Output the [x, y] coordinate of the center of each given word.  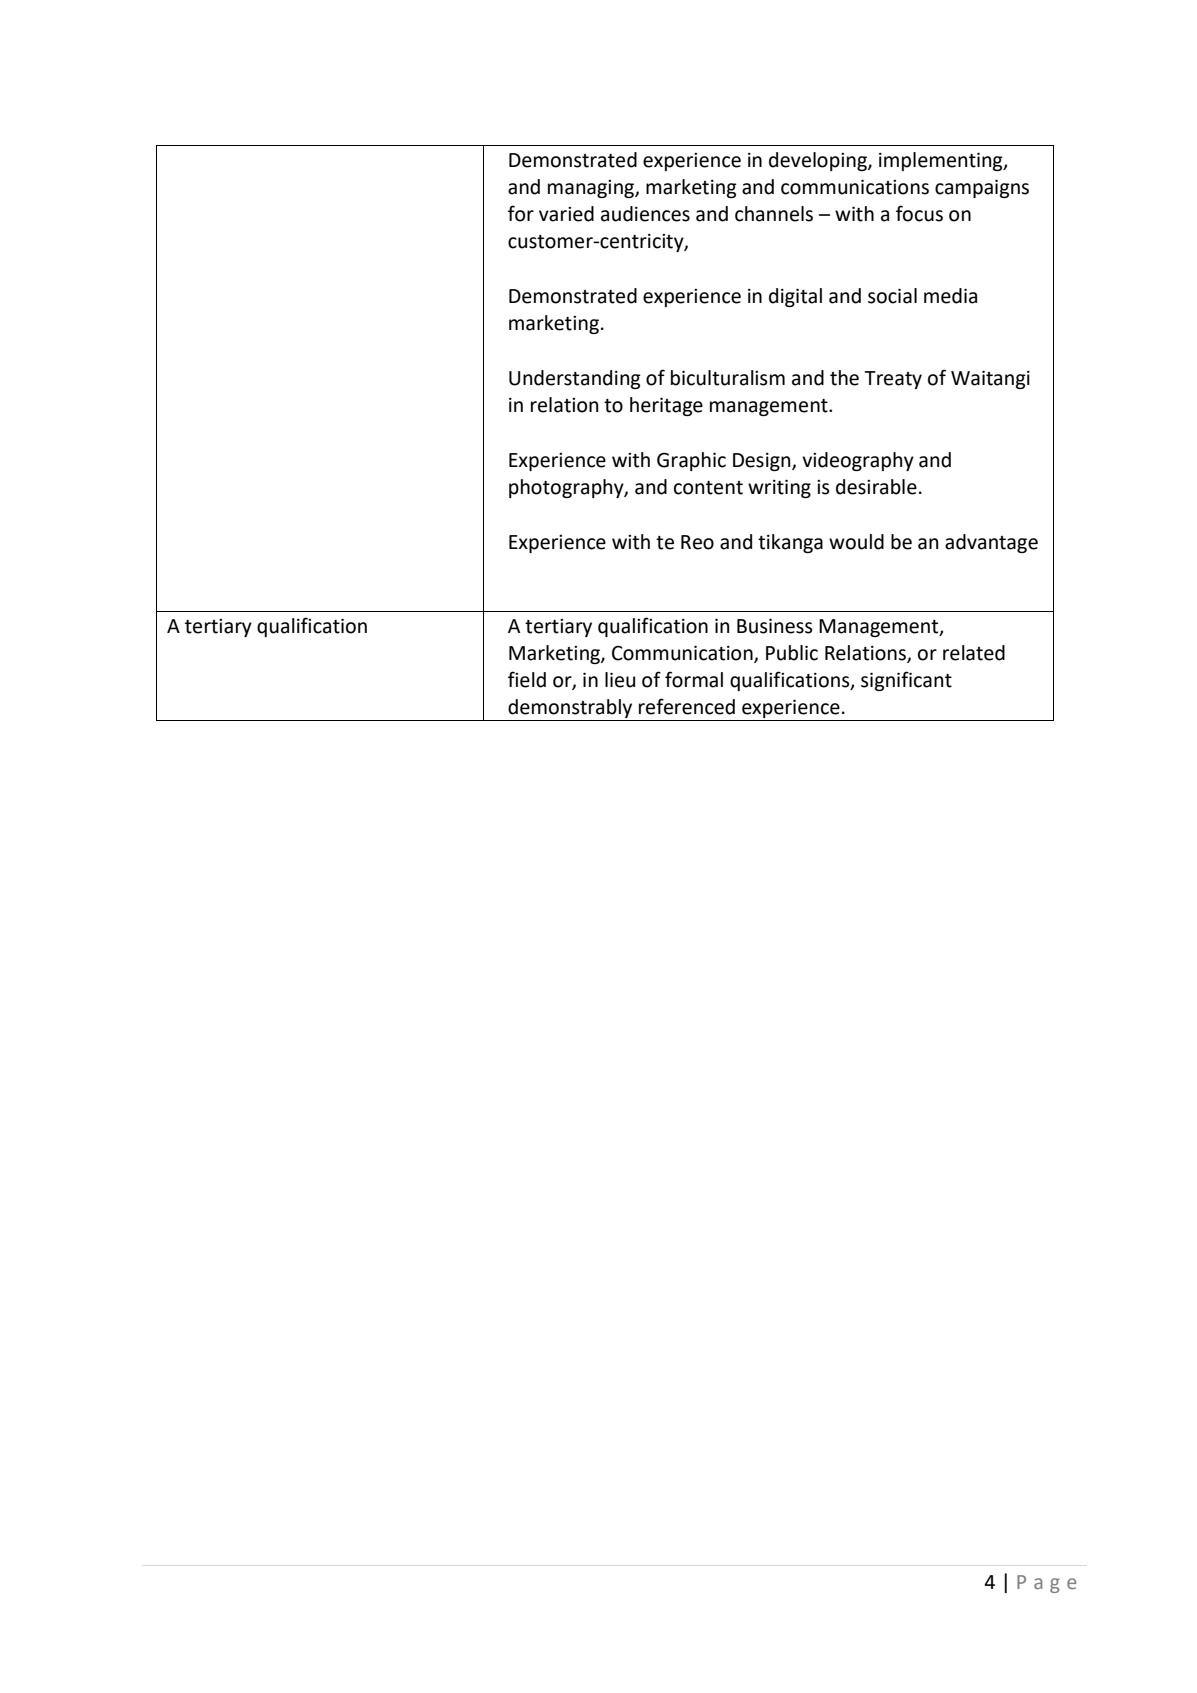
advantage [991, 543]
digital [795, 297]
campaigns [982, 188]
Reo [697, 542]
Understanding [575, 379]
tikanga [790, 543]
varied [566, 214]
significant [906, 681]
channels [774, 214]
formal [694, 679]
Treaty [893, 380]
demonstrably [570, 708]
